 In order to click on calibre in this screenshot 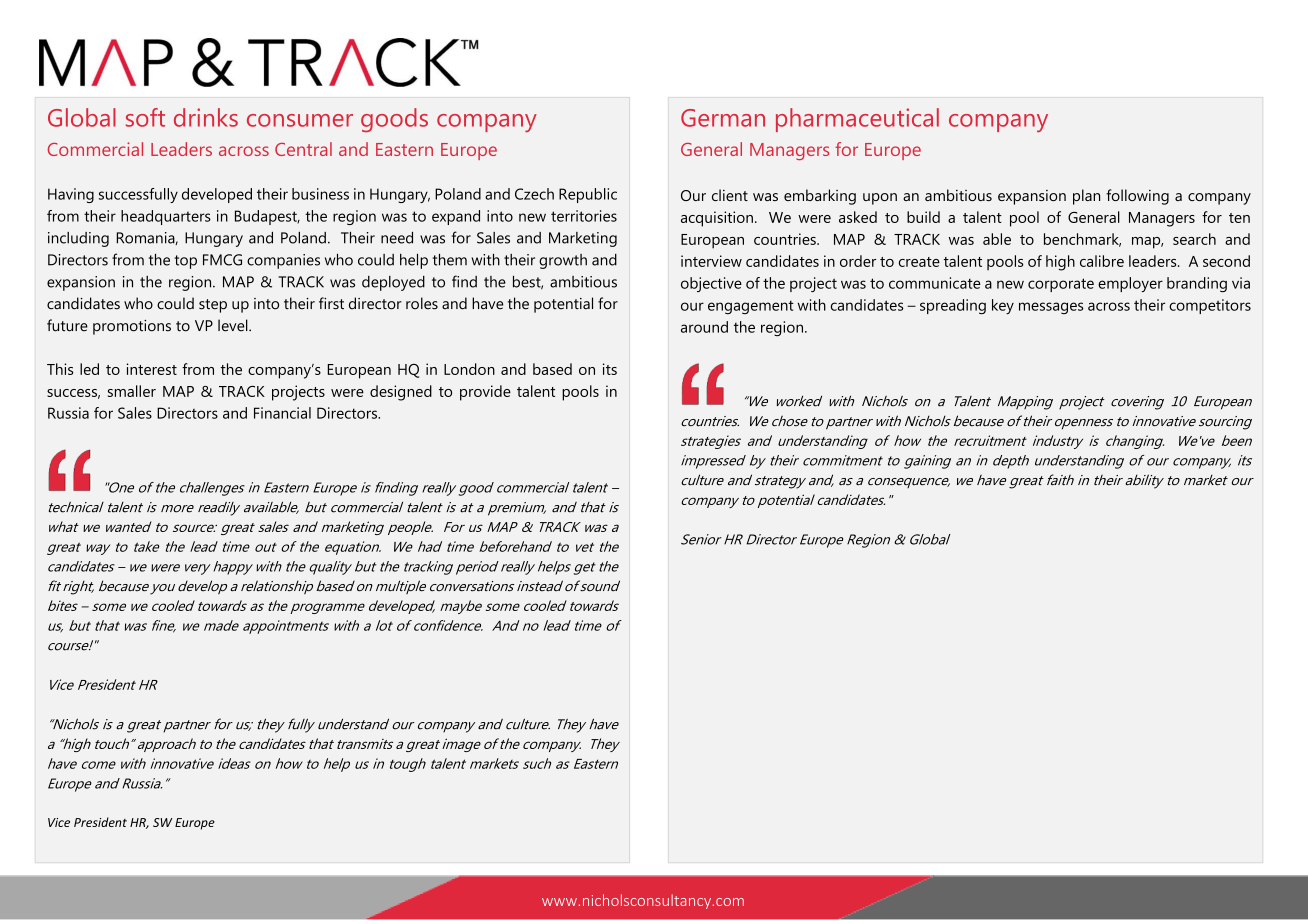, I will do `click(1102, 261)`.
